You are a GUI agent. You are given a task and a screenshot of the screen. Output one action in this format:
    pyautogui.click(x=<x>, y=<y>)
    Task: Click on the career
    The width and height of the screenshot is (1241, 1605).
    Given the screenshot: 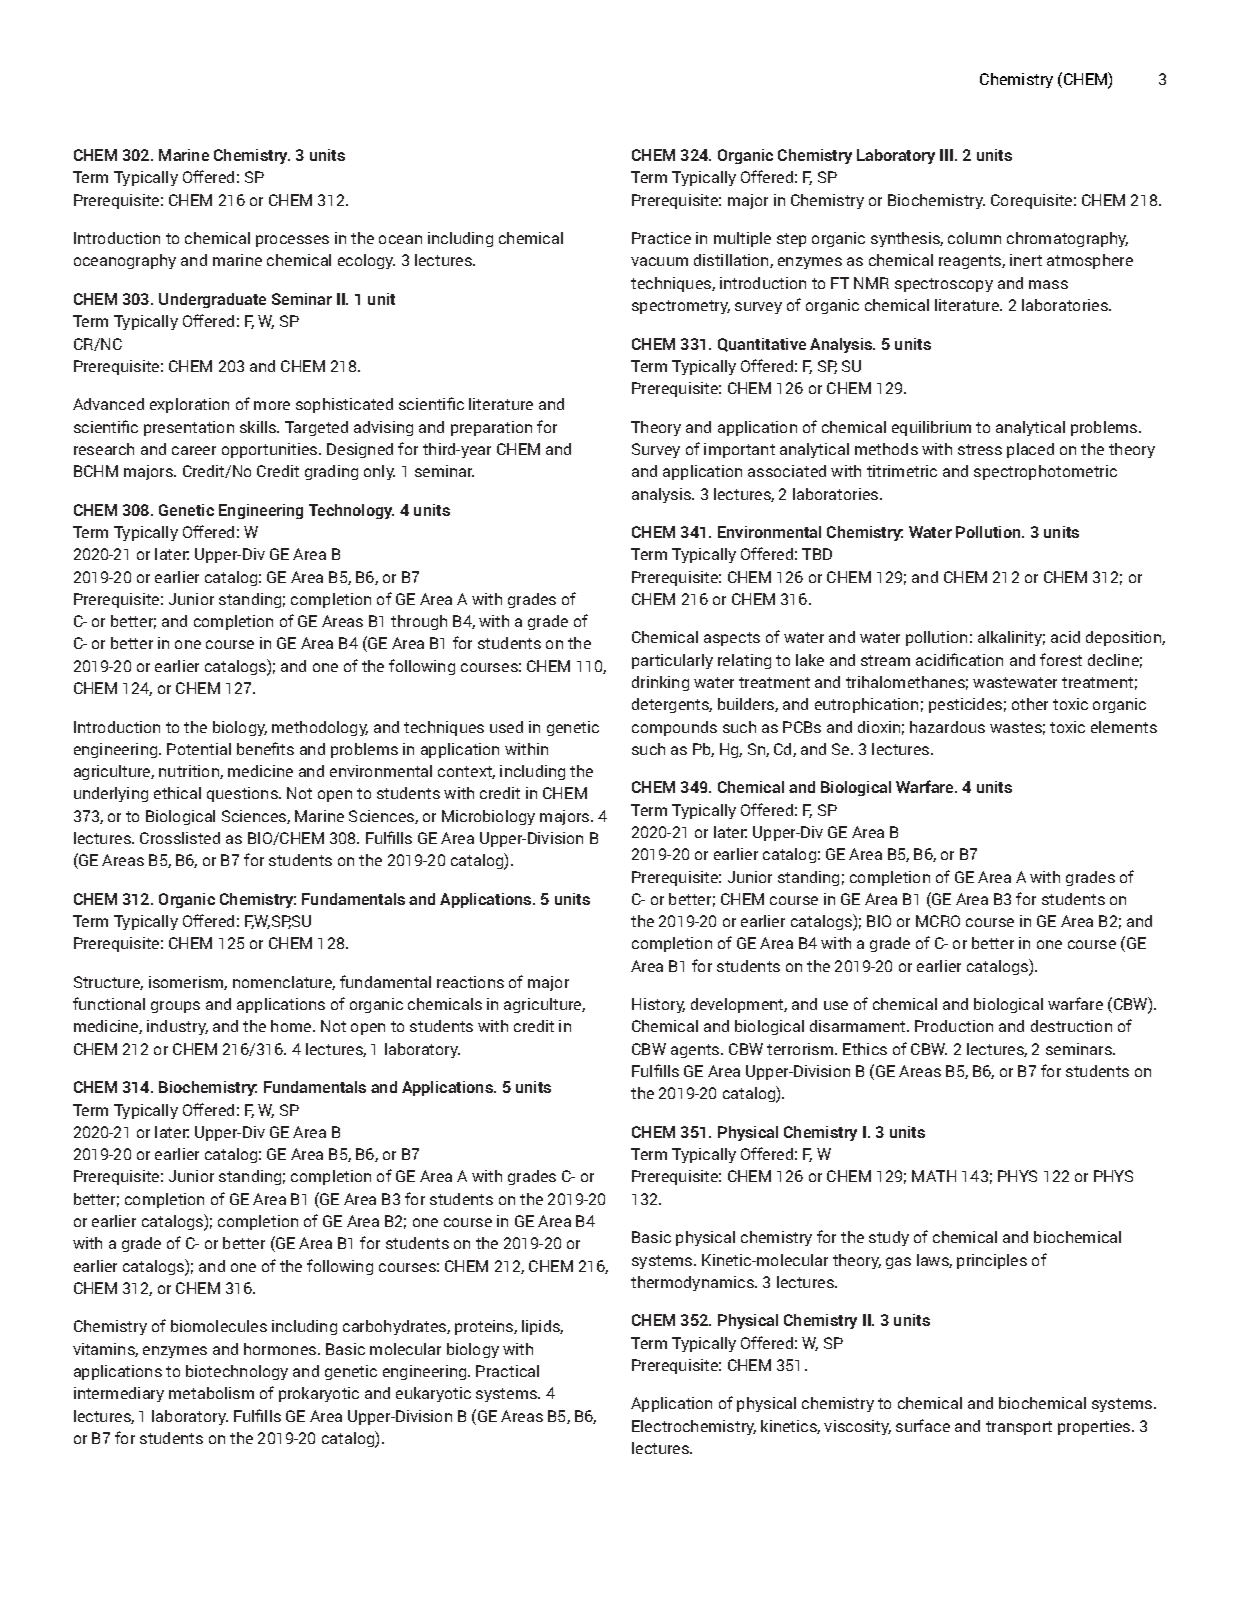 What is the action you would take?
    pyautogui.click(x=194, y=450)
